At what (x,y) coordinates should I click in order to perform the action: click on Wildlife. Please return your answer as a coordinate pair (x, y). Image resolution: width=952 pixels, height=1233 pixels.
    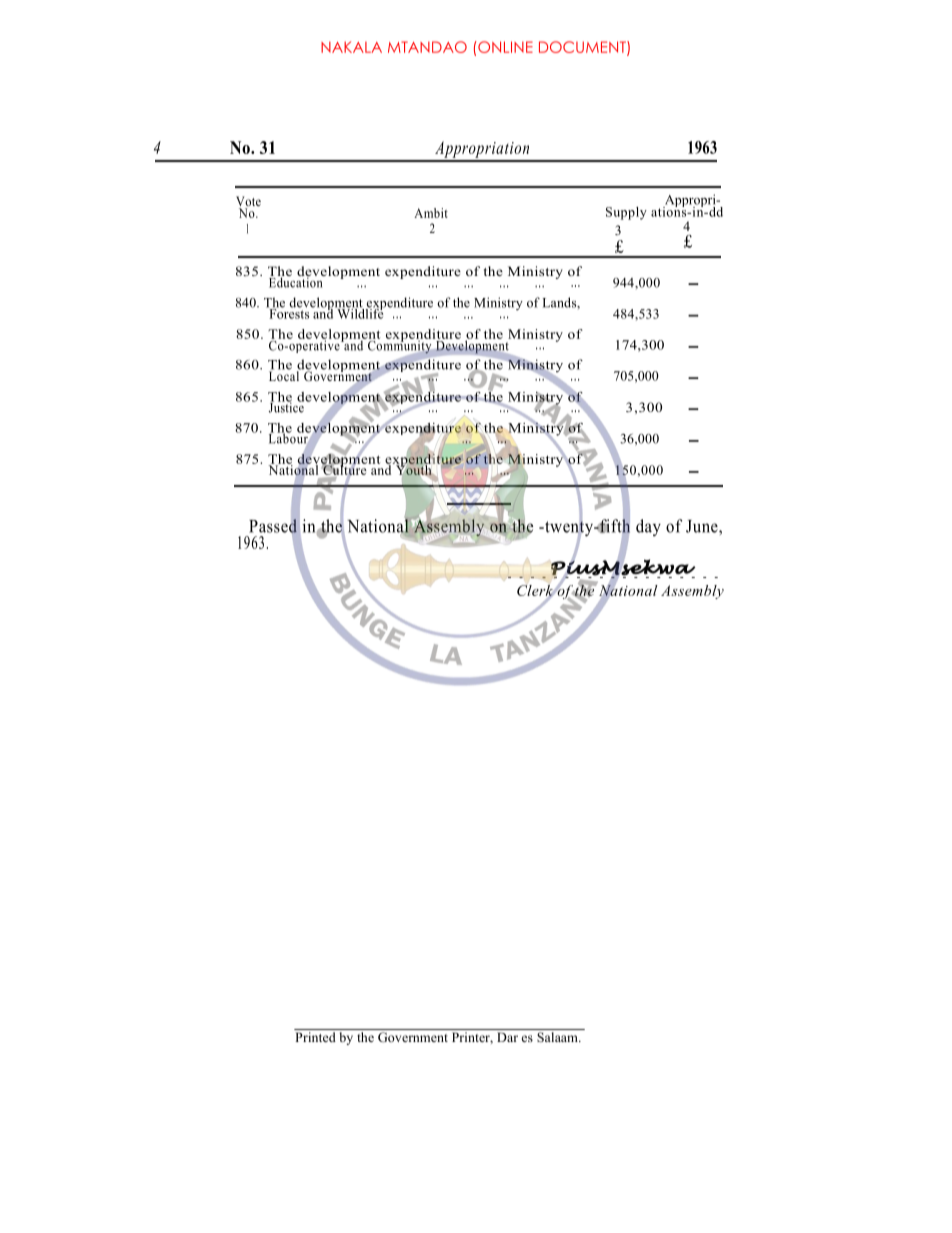
    Looking at the image, I should click on (360, 312).
